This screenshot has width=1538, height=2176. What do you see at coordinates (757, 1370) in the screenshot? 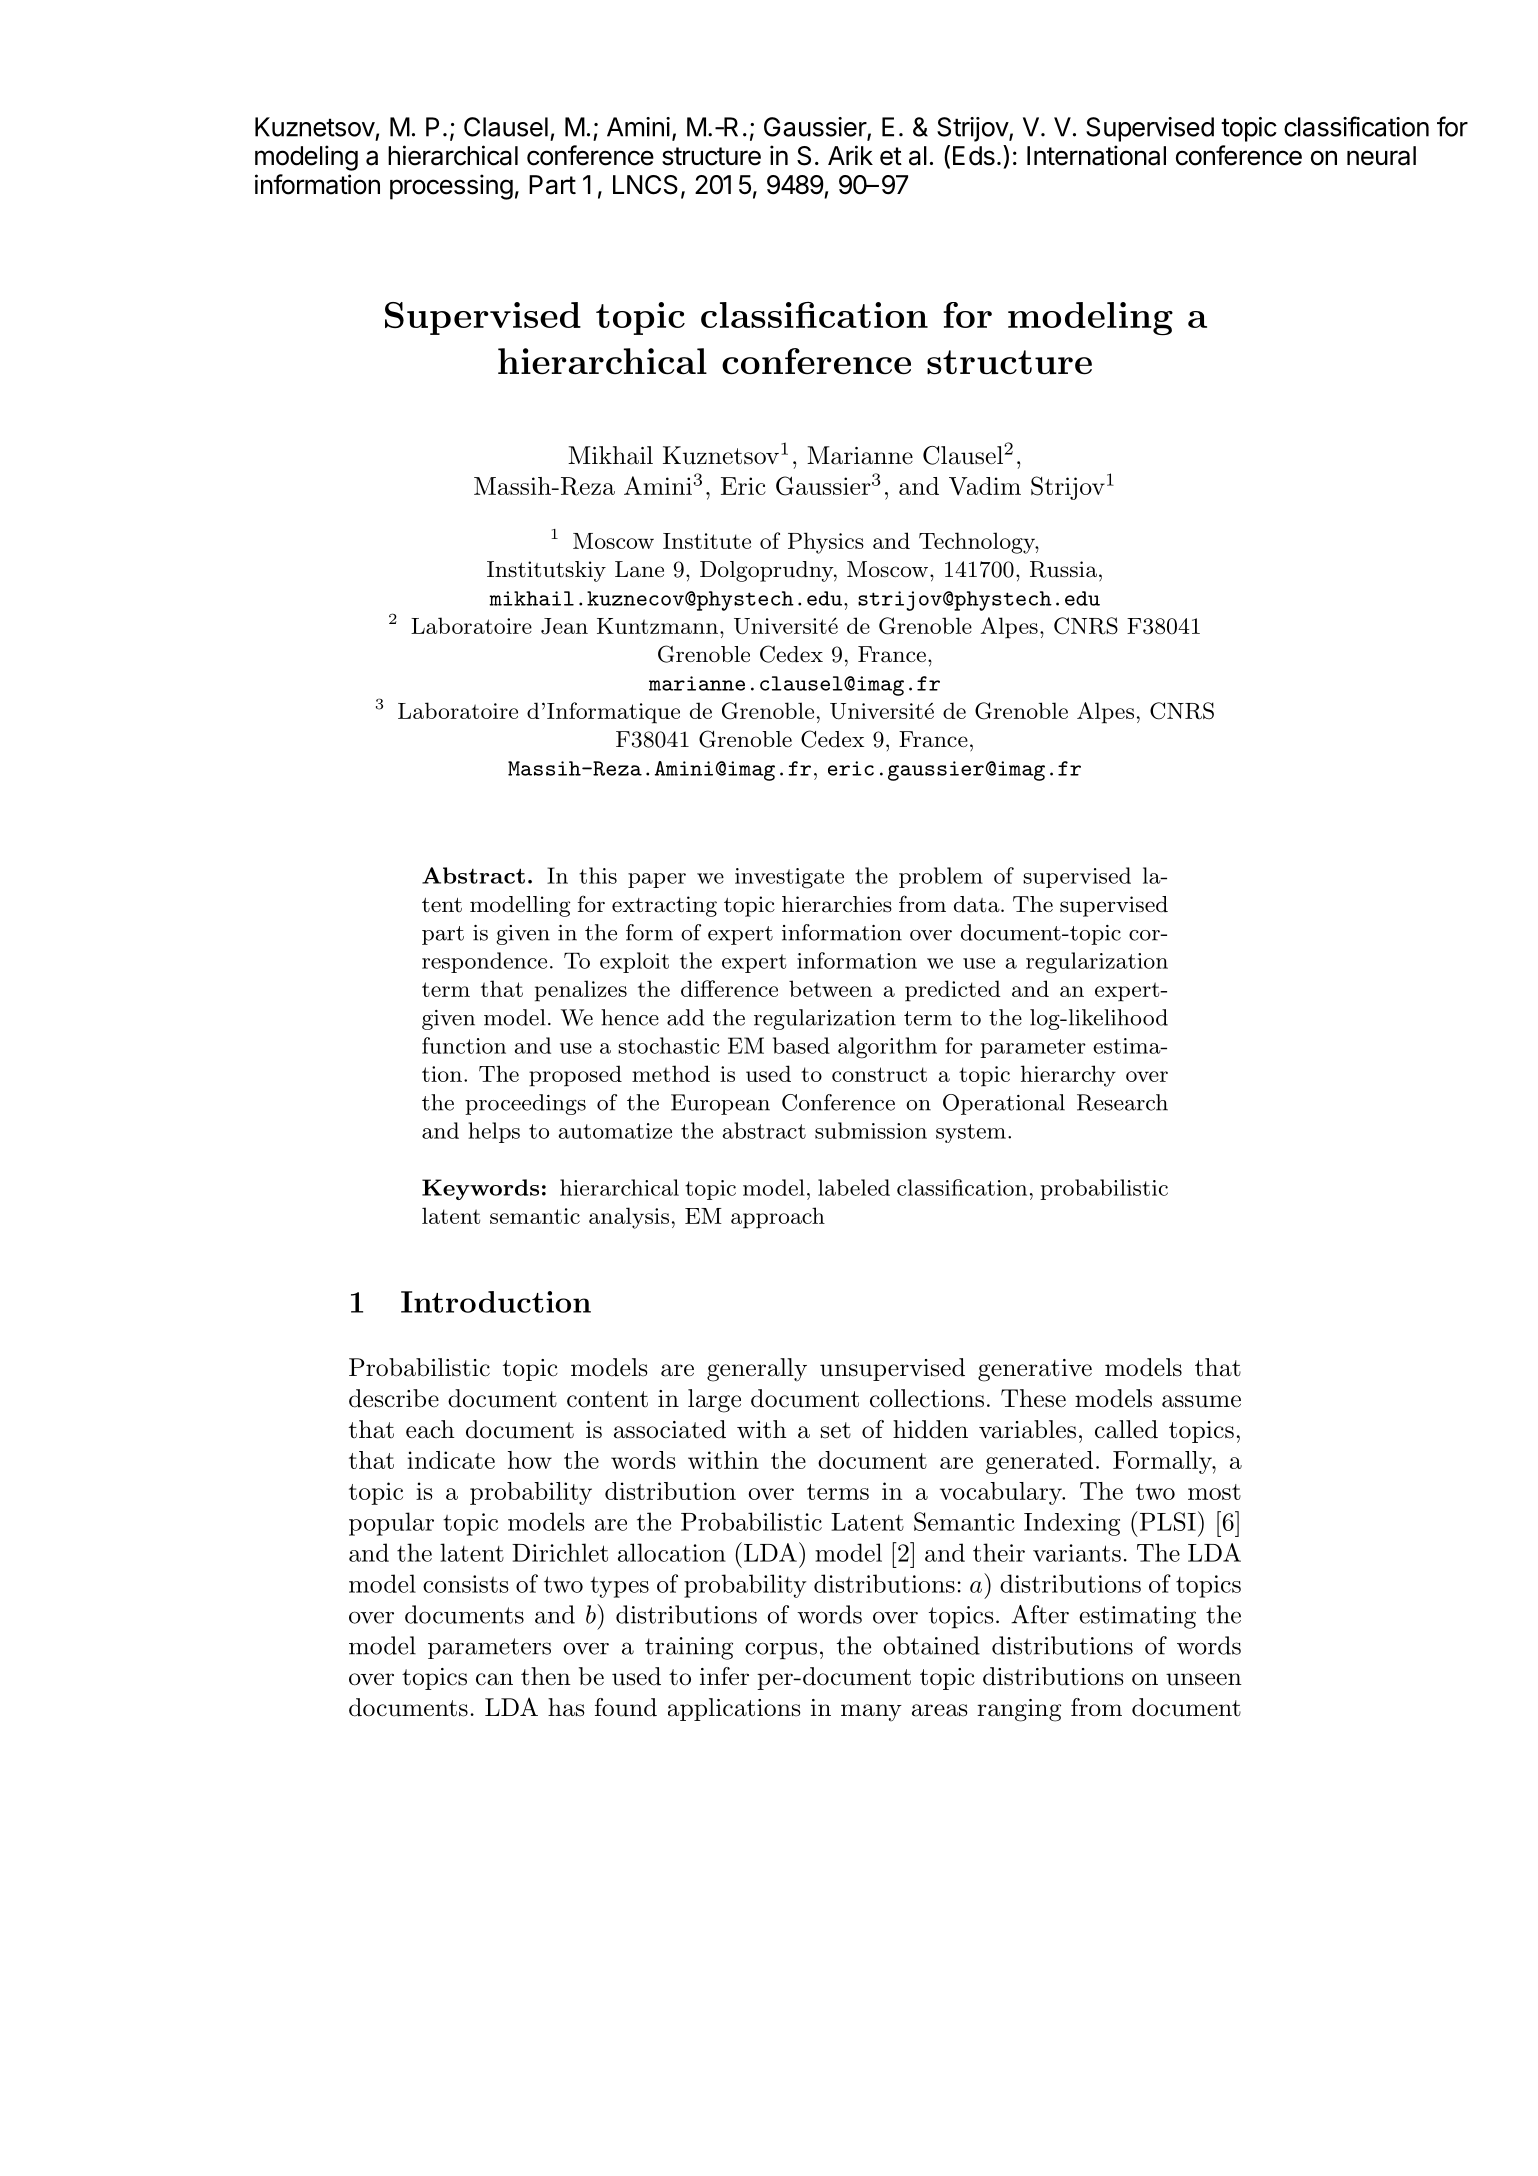
I see `generally` at bounding box center [757, 1370].
